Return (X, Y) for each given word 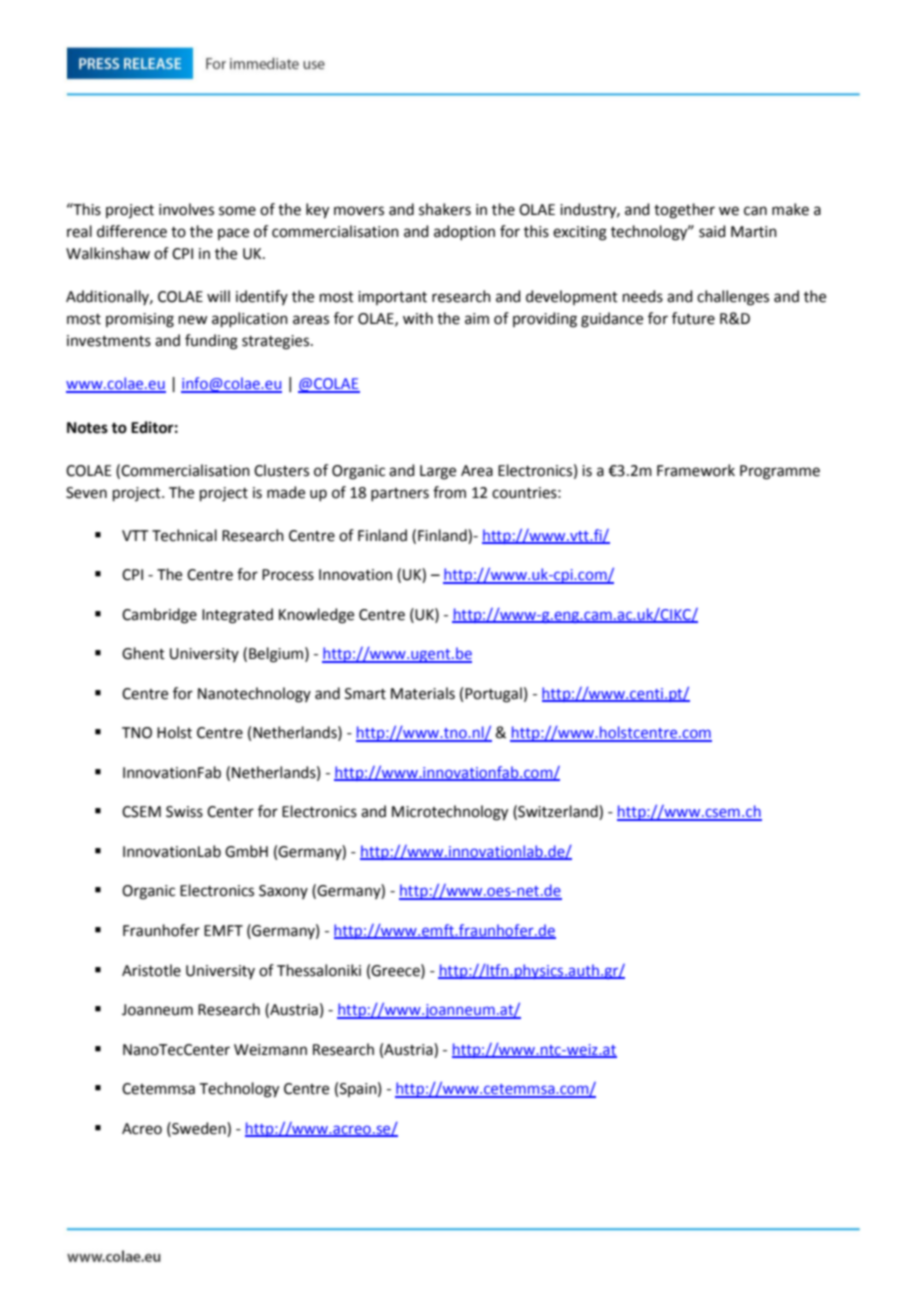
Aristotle (151, 970)
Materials (423, 693)
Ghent (143, 653)
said (712, 231)
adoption (464, 232)
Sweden (199, 1128)
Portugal (493, 695)
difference (132, 231)
